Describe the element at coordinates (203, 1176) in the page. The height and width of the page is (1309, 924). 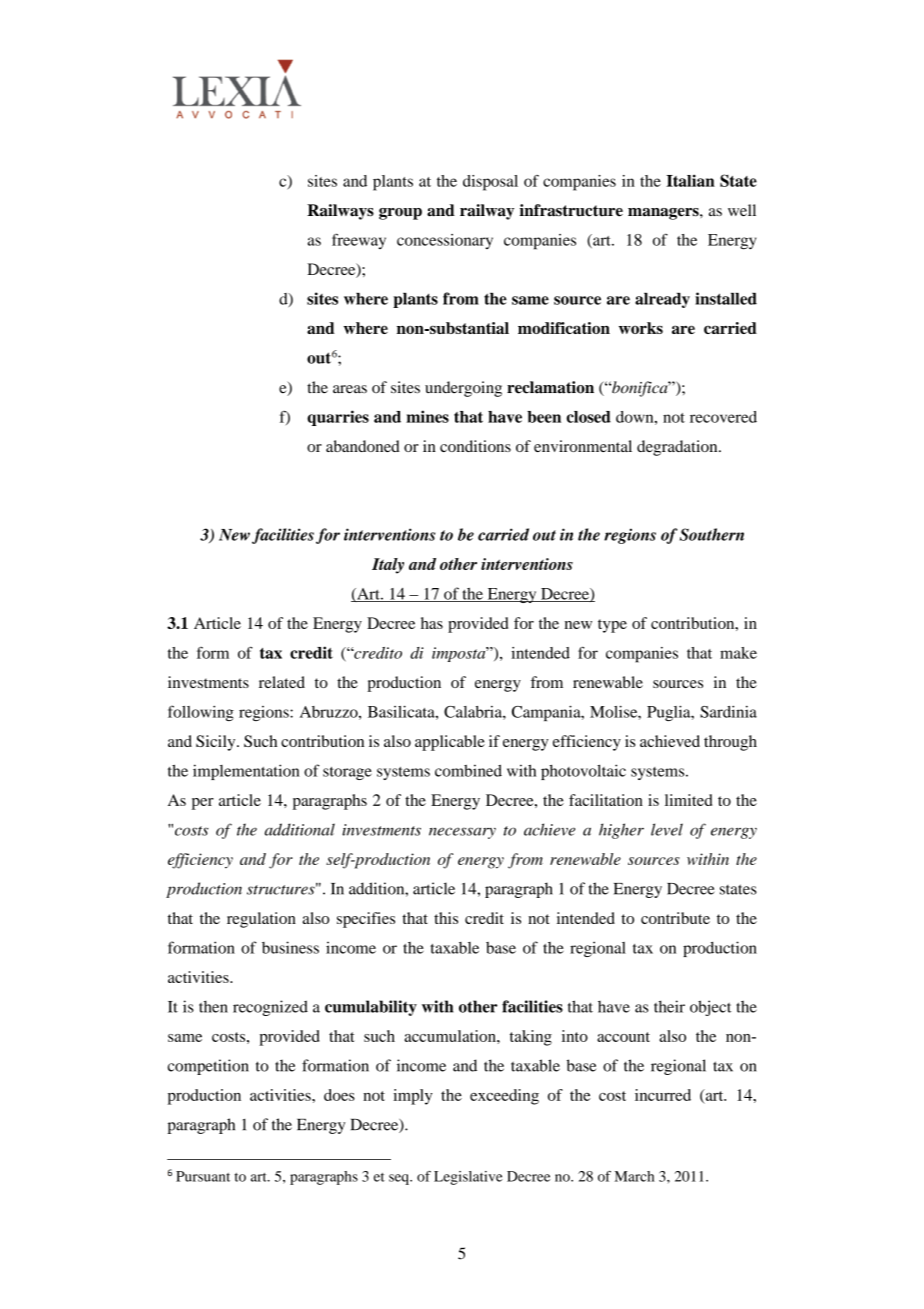
I see `Pursuant` at that location.
